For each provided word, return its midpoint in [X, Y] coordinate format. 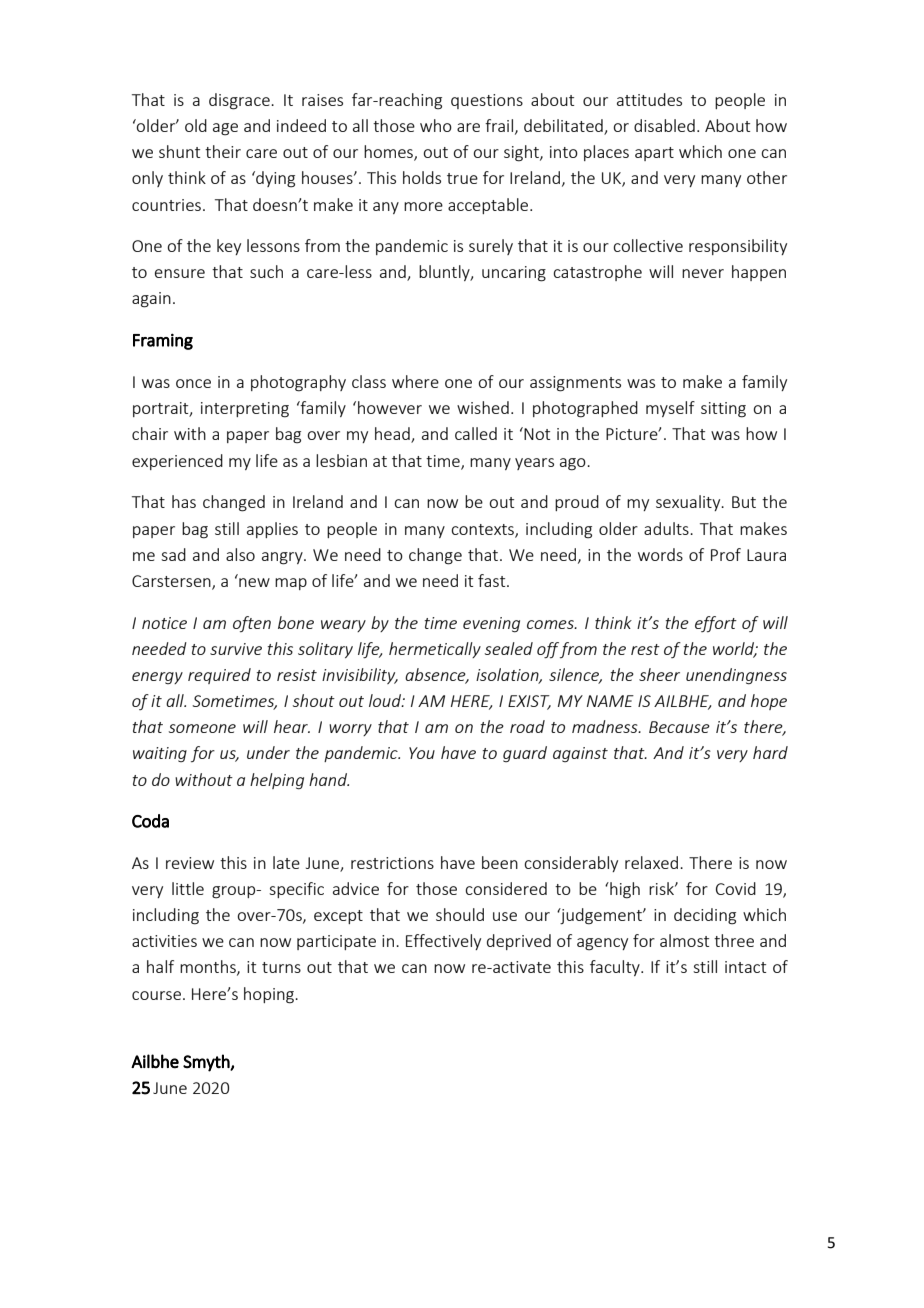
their [223, 151]
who [436, 125]
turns [281, 967]
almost [684, 940]
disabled [664, 125]
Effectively [443, 942]
